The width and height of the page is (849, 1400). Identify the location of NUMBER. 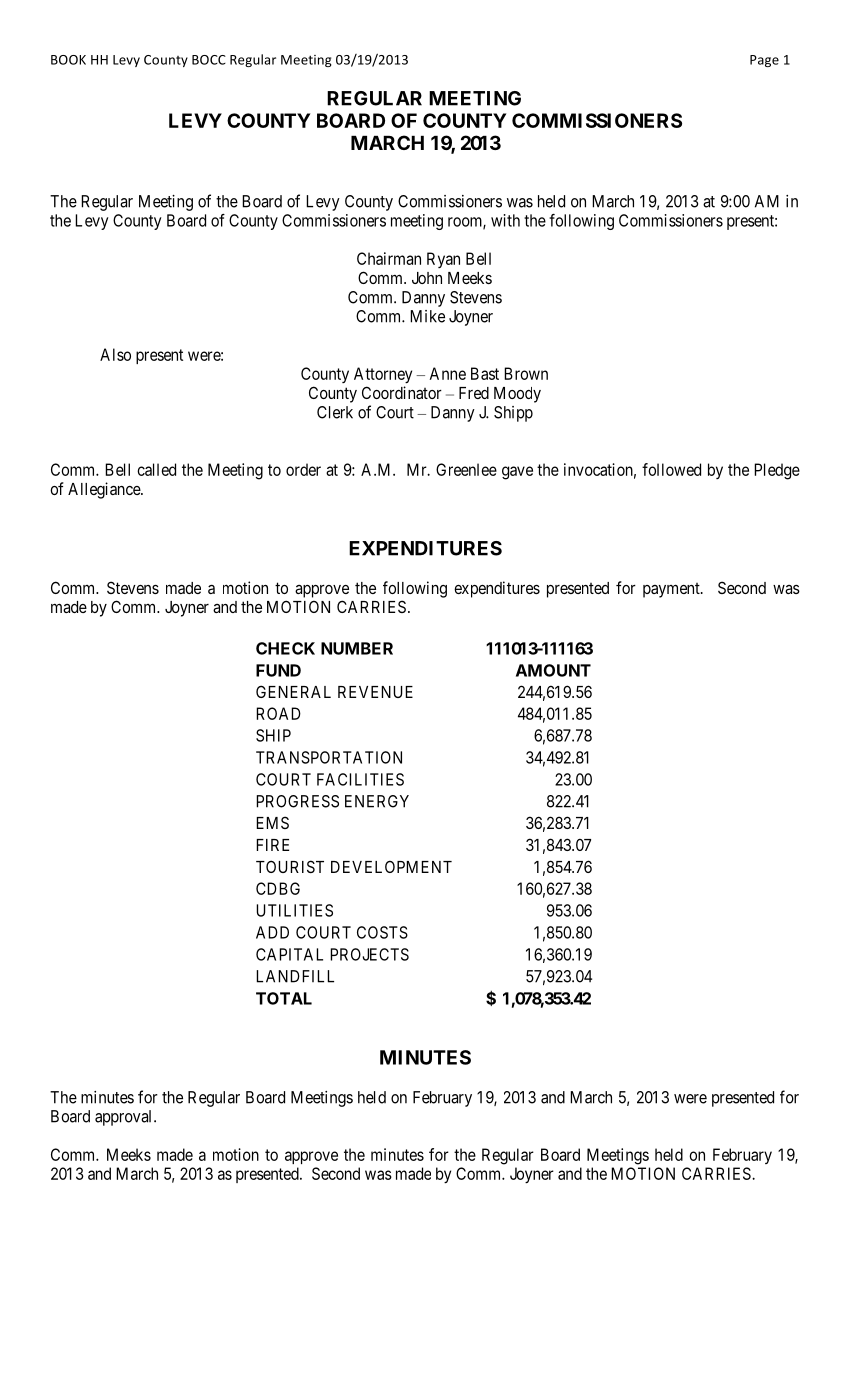
(357, 648).
